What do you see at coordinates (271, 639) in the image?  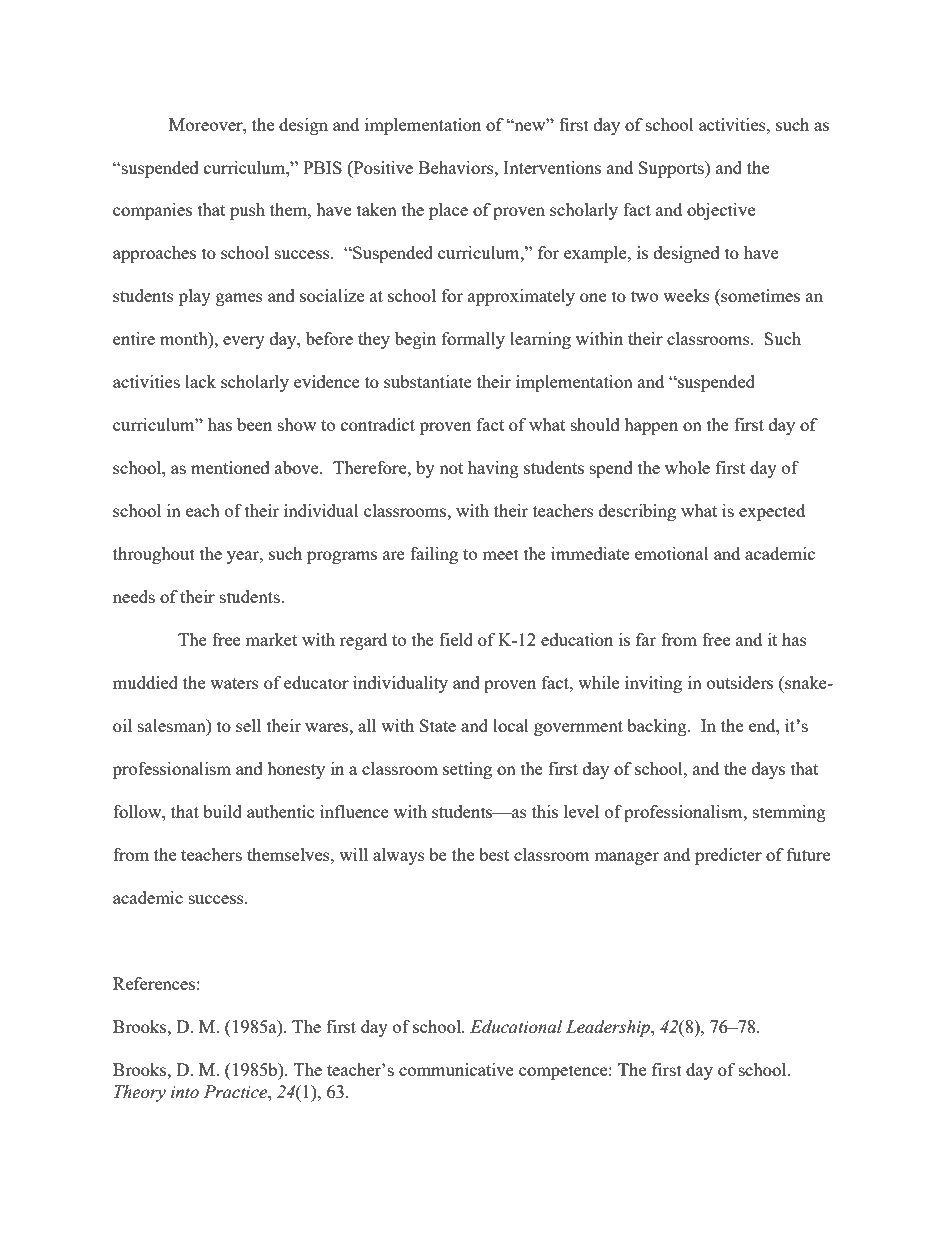 I see `market` at bounding box center [271, 639].
